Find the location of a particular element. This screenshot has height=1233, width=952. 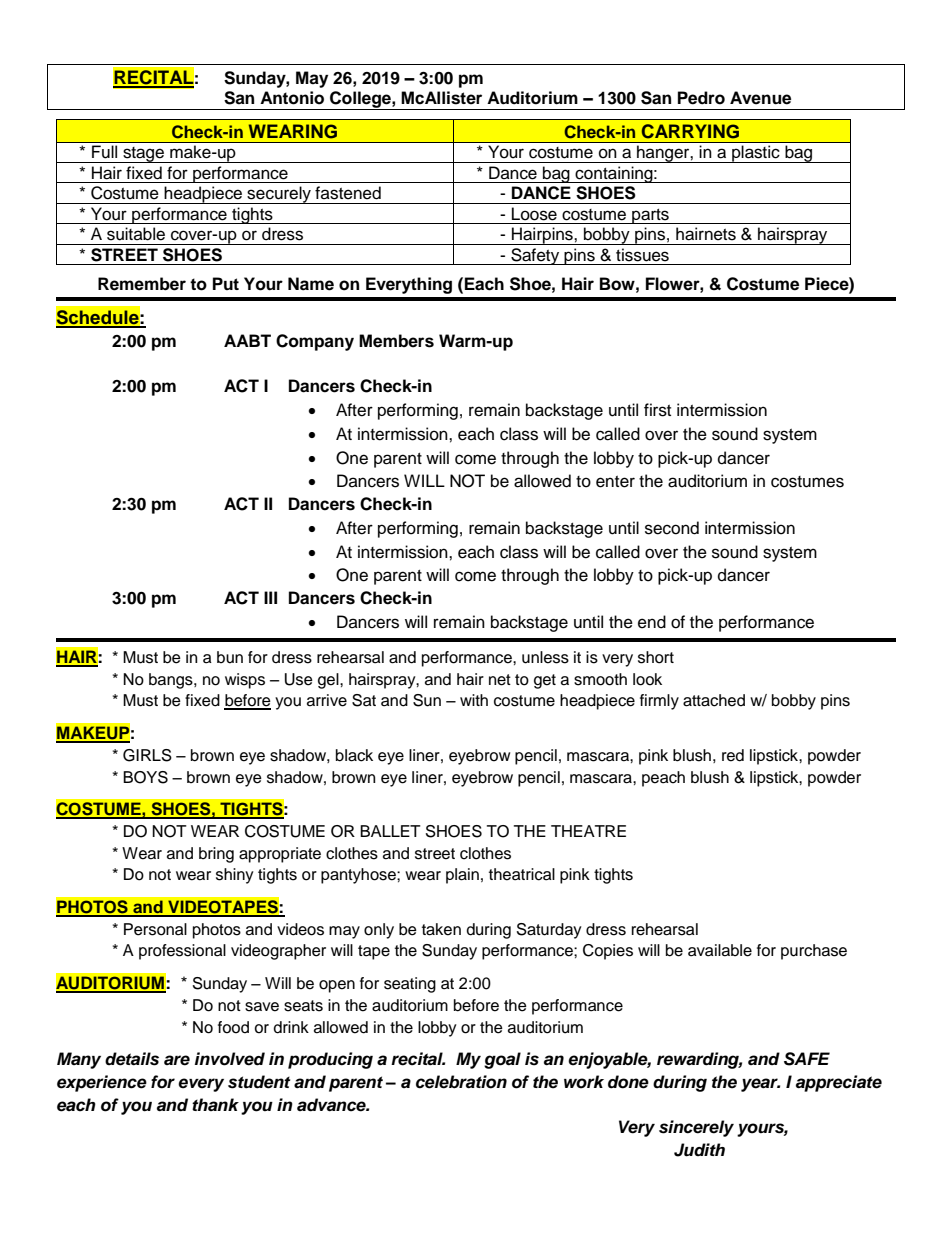

thank is located at coordinates (215, 1104).
